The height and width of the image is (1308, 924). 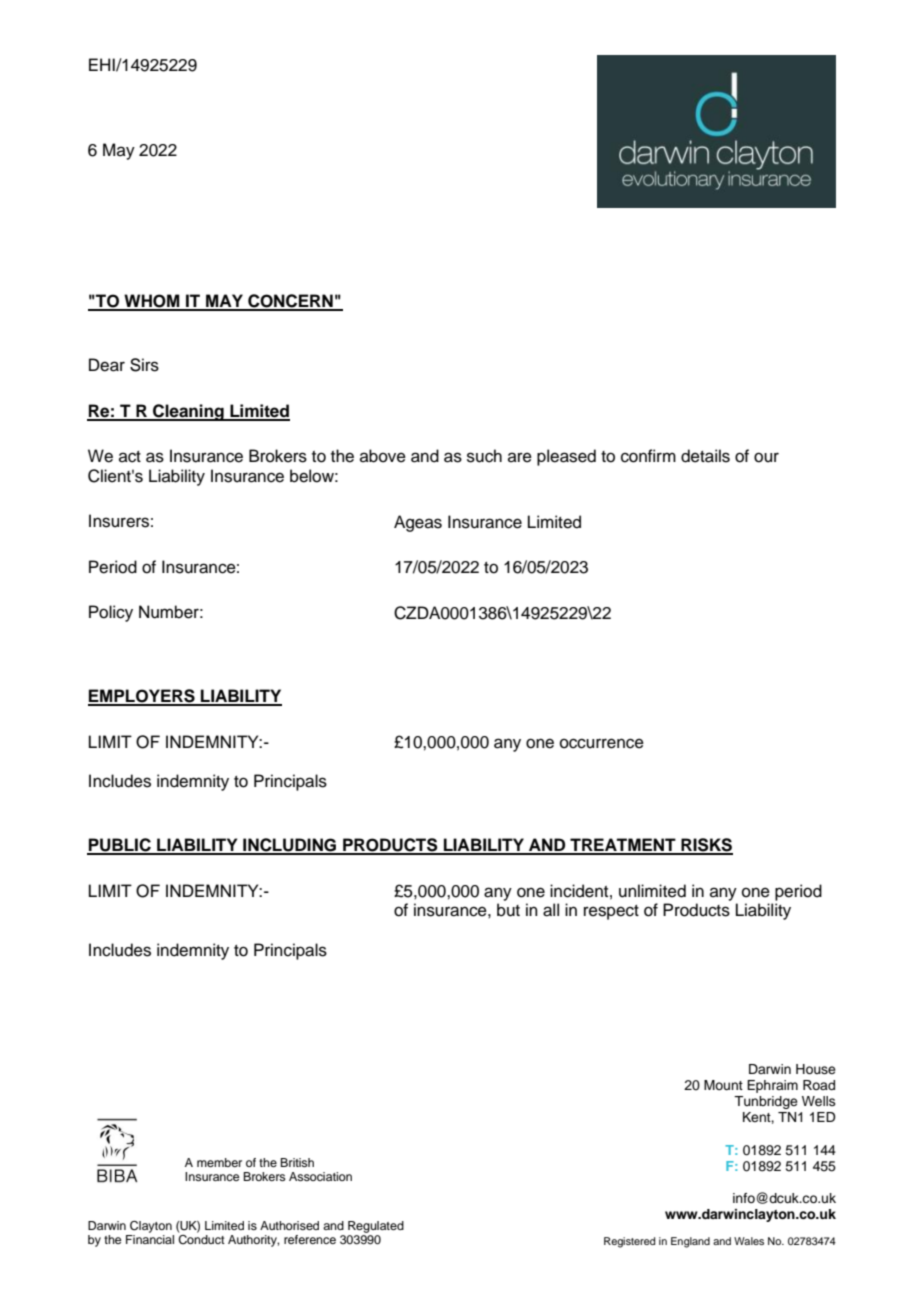 What do you see at coordinates (111, 613) in the image?
I see `Policy` at bounding box center [111, 613].
